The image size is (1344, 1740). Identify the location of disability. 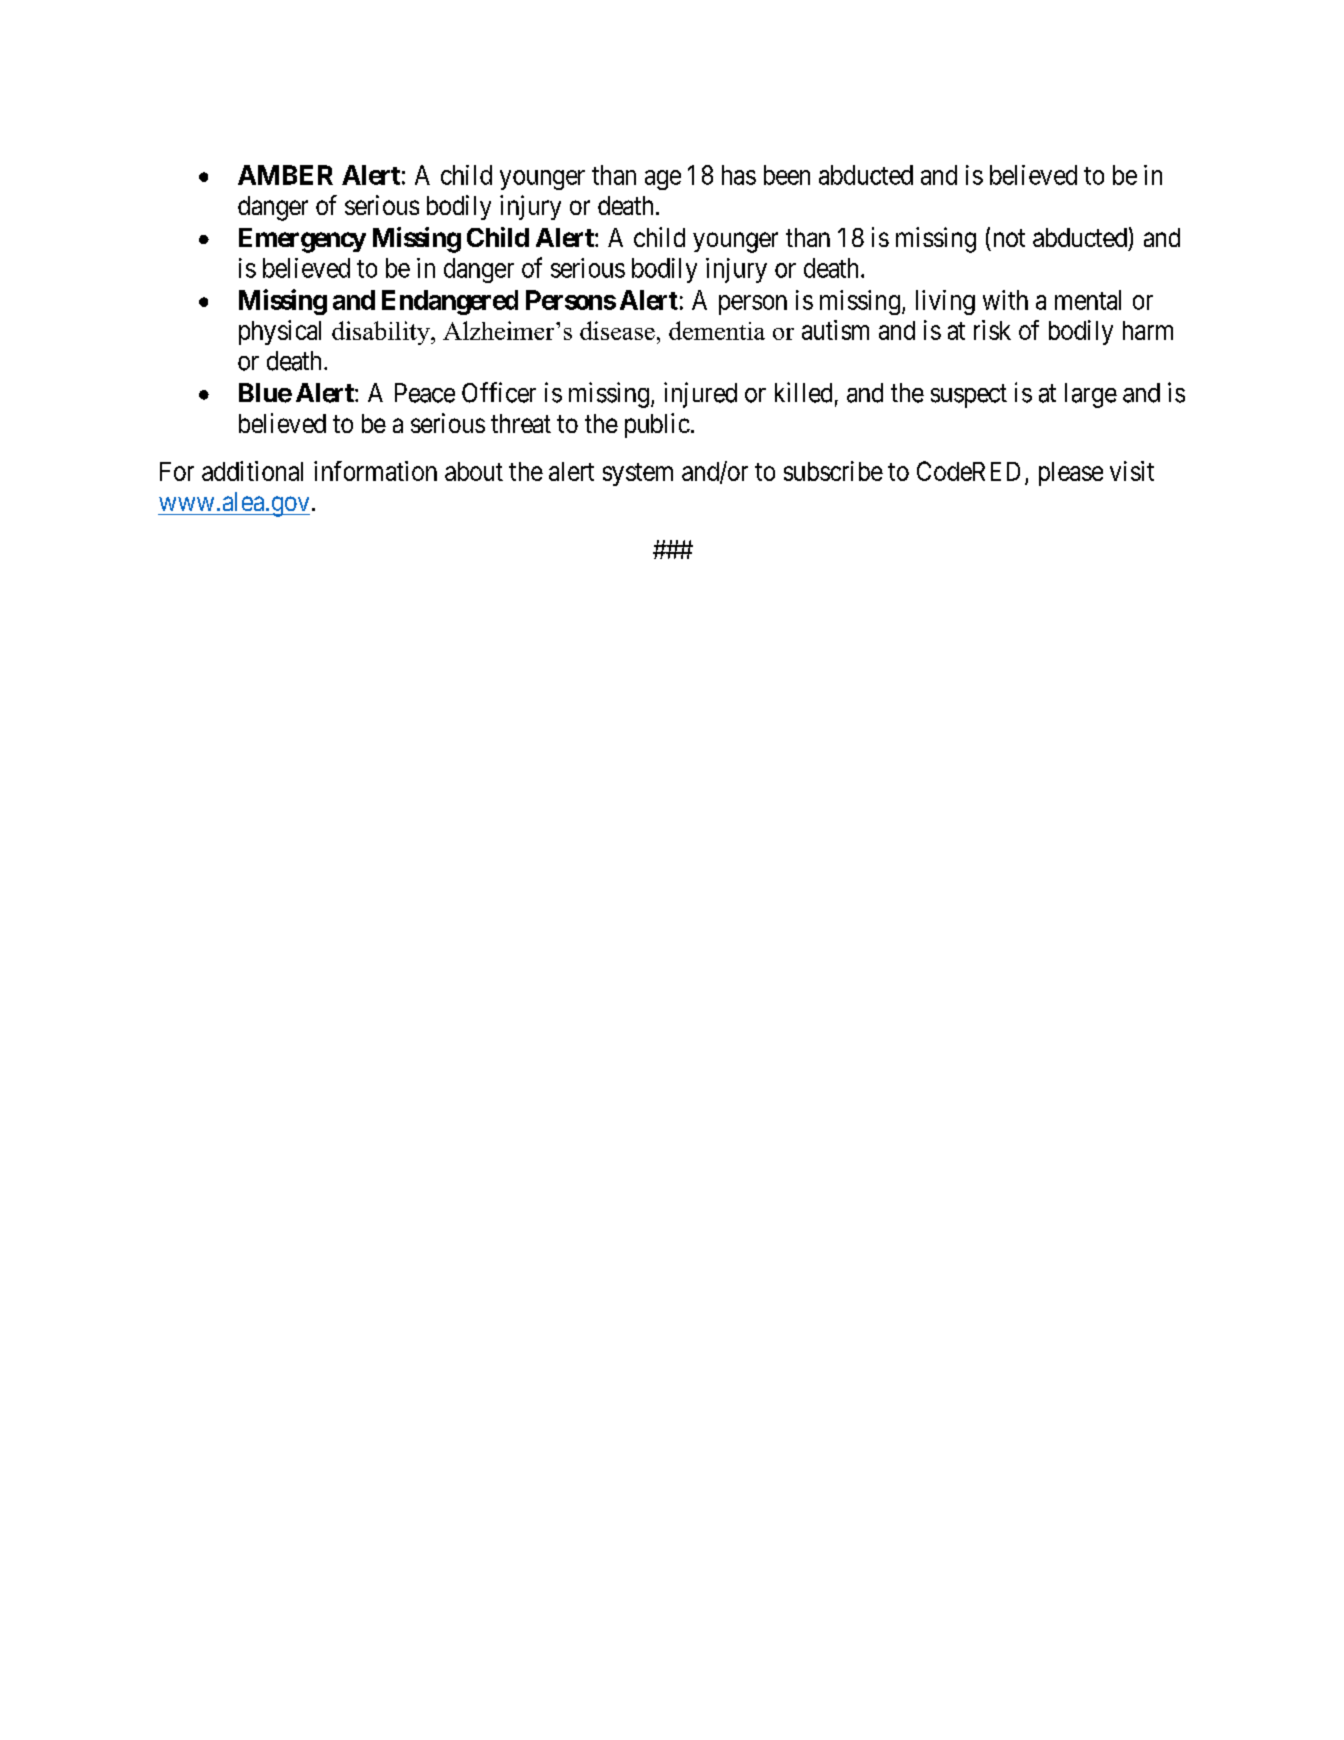
(382, 333).
